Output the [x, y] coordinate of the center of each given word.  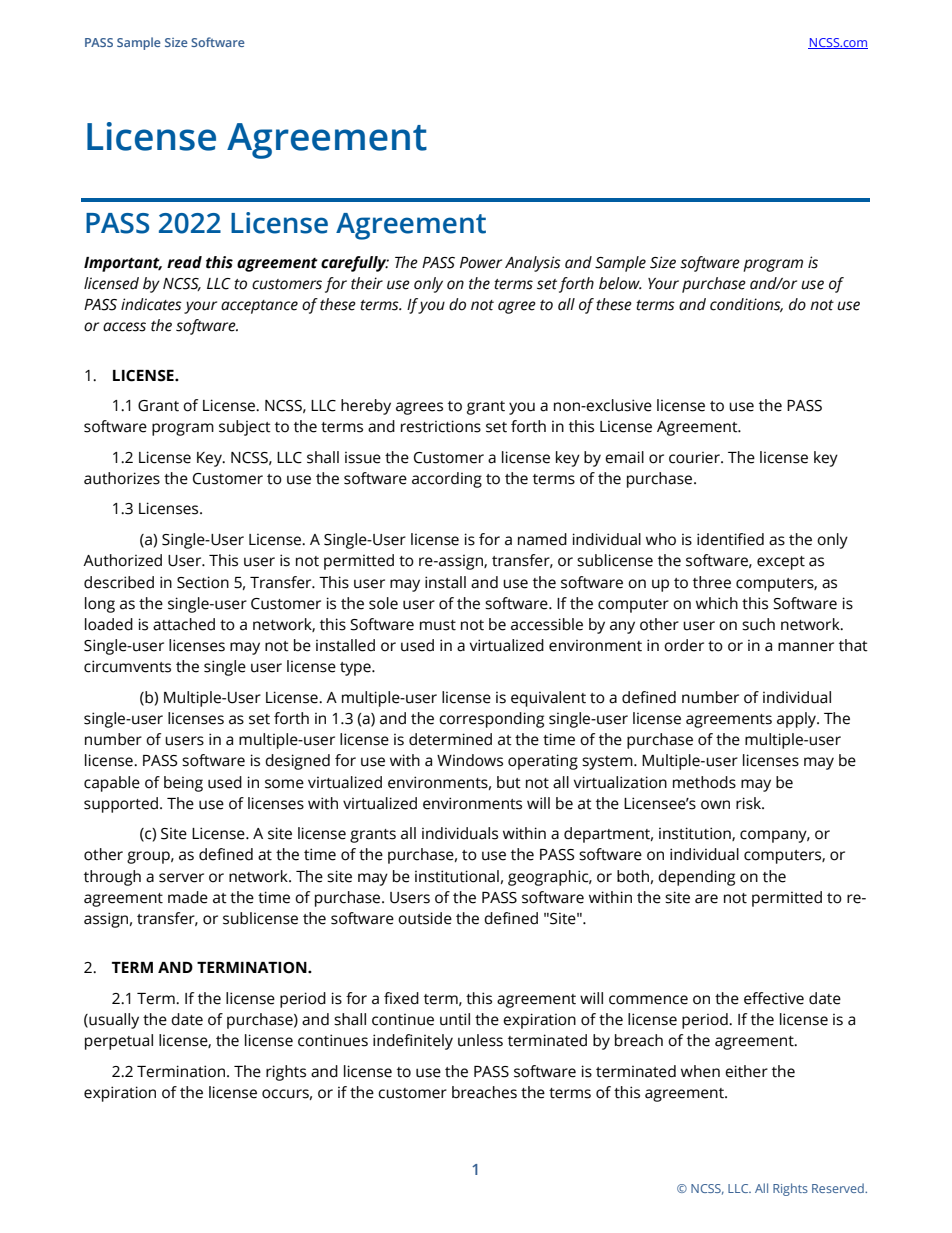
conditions [746, 305]
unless [480, 1040]
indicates [151, 304]
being [183, 784]
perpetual [119, 1042]
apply [797, 720]
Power [481, 263]
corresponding [491, 720]
